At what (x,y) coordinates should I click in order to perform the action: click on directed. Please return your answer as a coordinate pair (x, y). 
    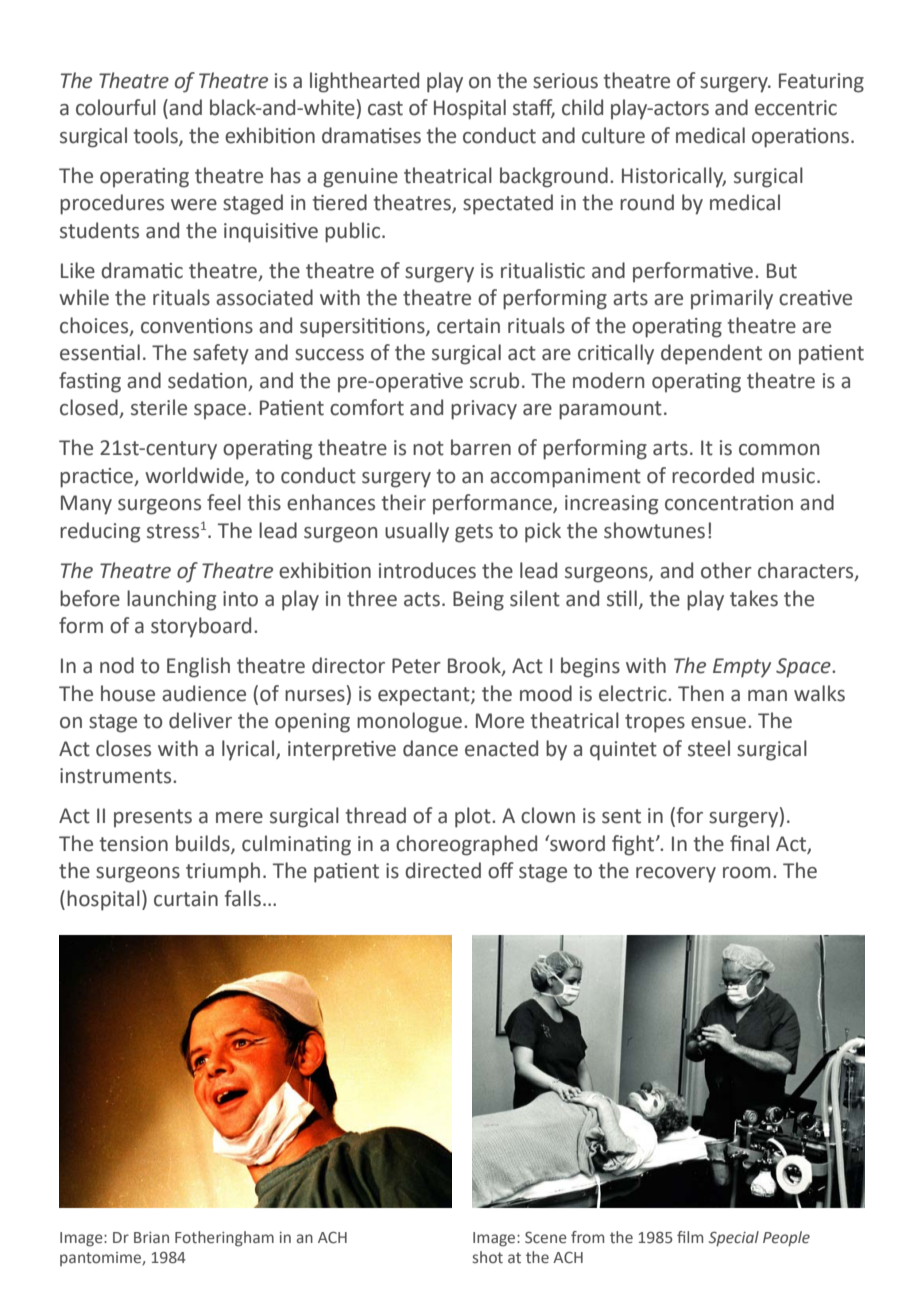
    Looking at the image, I should click on (443, 870).
